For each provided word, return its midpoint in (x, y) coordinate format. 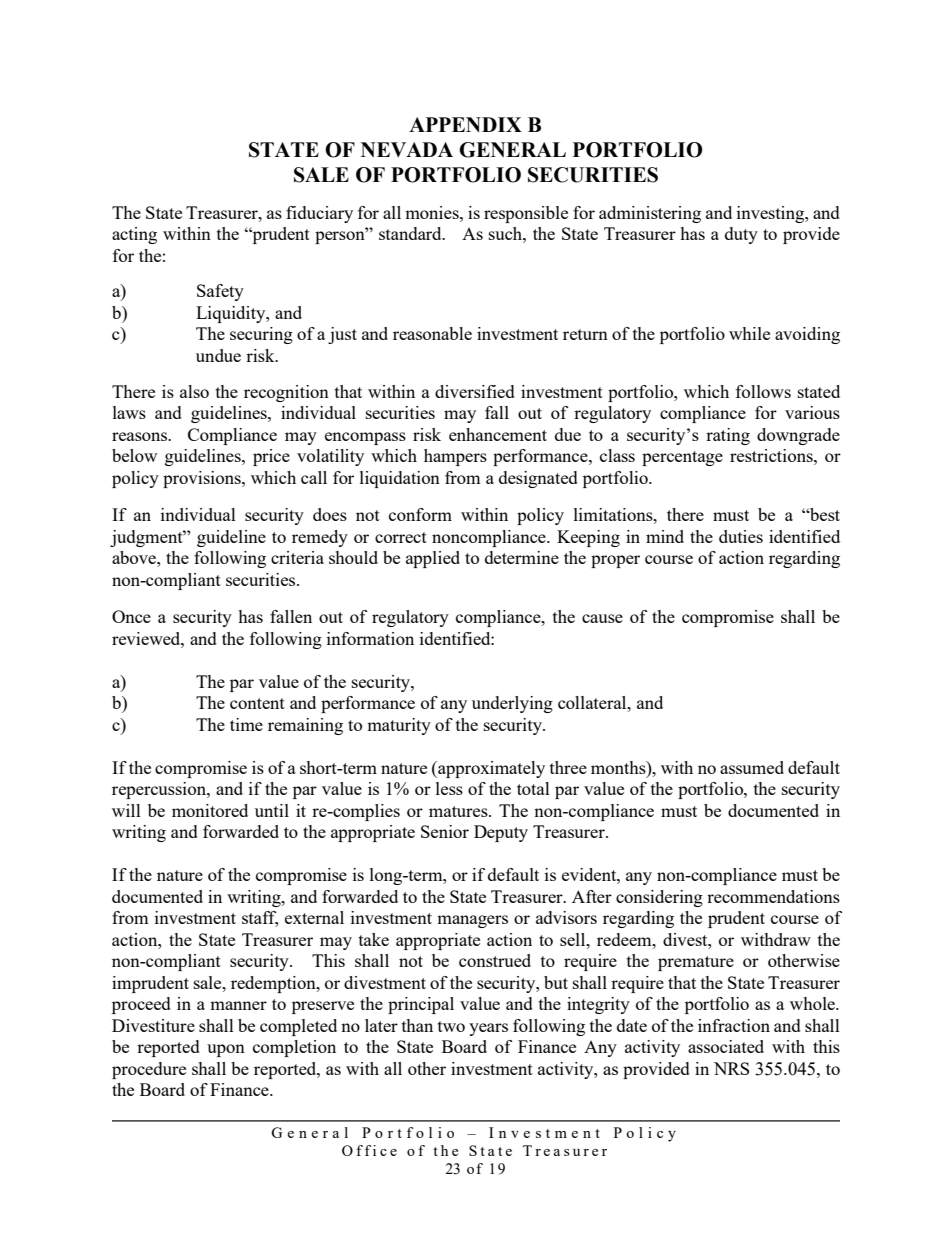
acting (134, 235)
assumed (752, 767)
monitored (210, 810)
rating (728, 436)
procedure (149, 1070)
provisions (203, 479)
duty (741, 235)
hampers (455, 457)
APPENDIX (465, 124)
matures (459, 811)
